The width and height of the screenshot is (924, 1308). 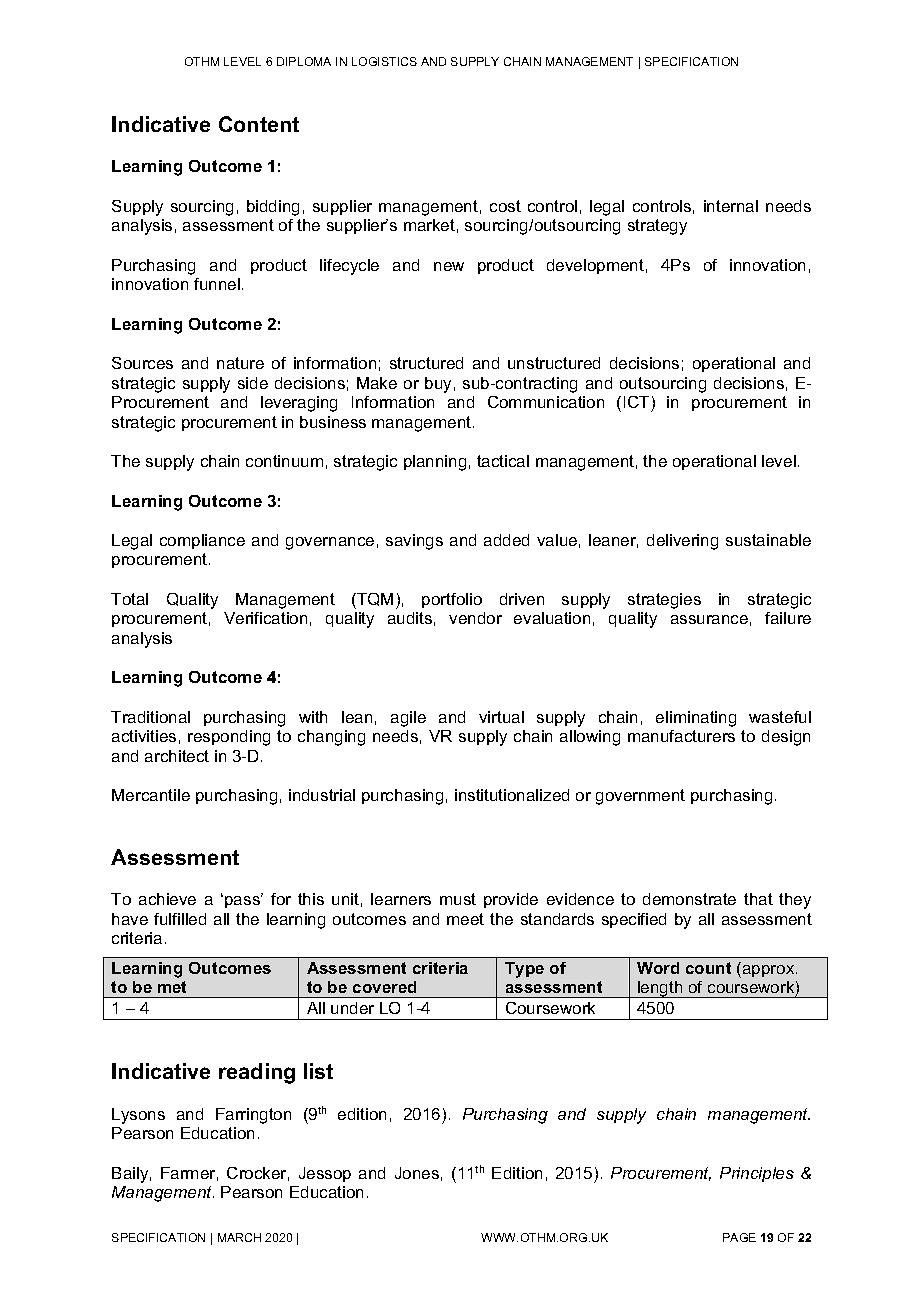 I want to click on MARCH, so click(x=239, y=1237).
